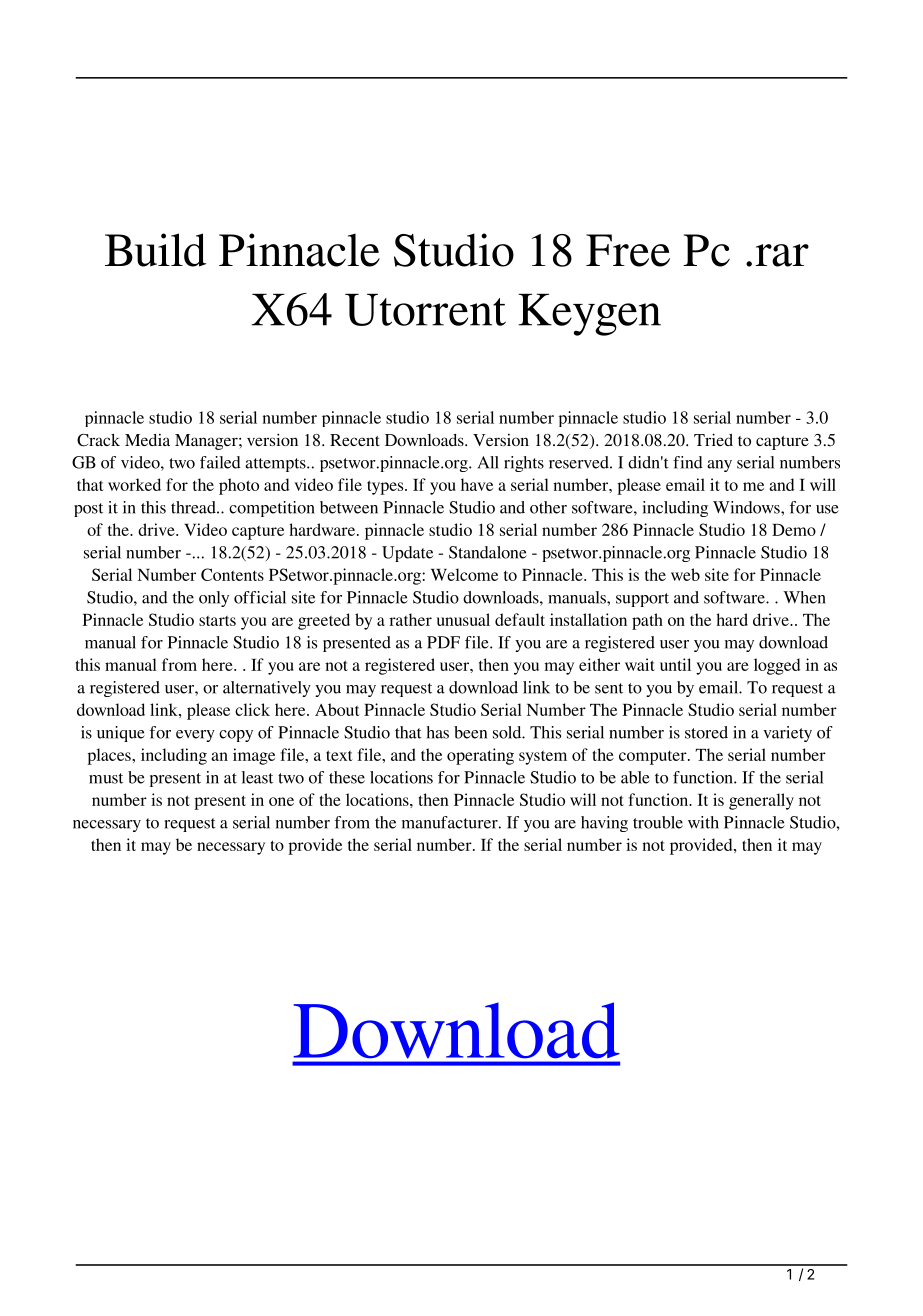 The width and height of the page is (923, 1316). Describe the element at coordinates (106, 778) in the page. I see `must` at that location.
